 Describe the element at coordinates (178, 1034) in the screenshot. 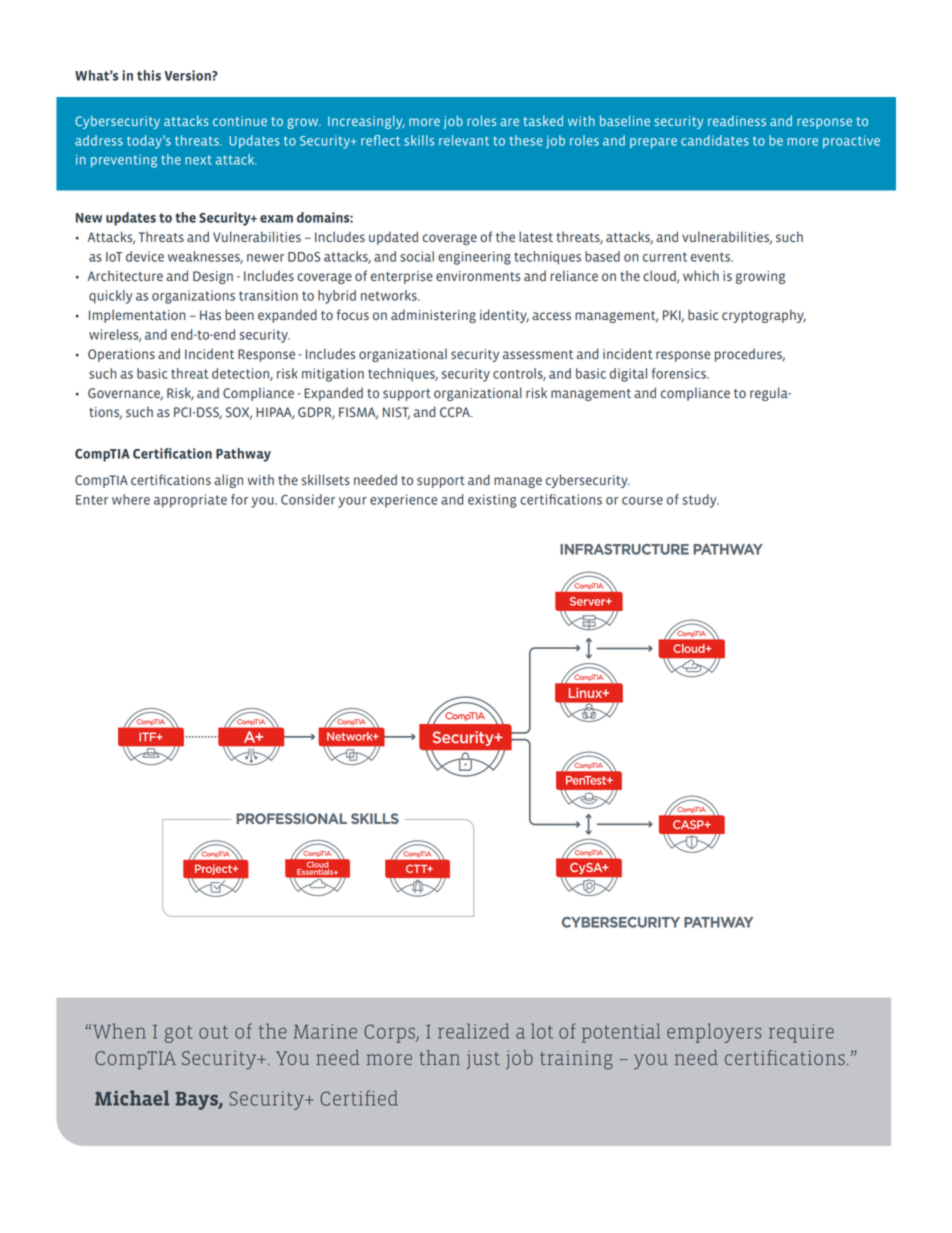

I see `got` at that location.
